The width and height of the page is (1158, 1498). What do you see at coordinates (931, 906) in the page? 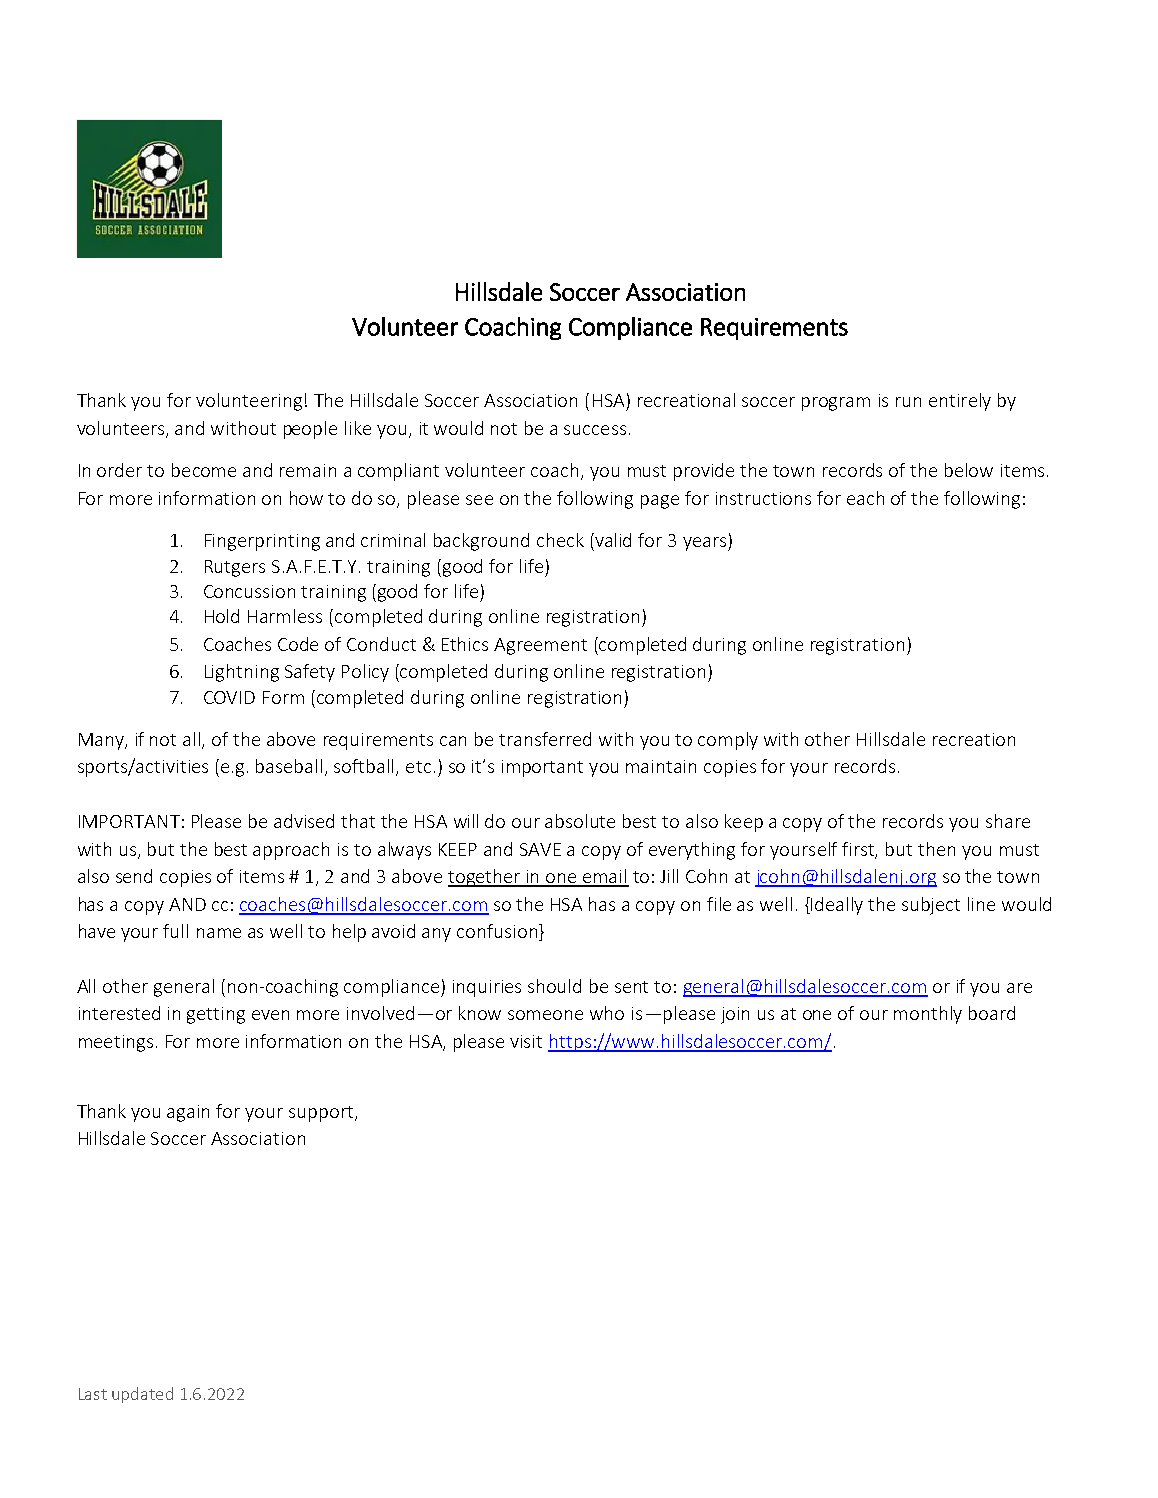
I see `subject` at bounding box center [931, 906].
